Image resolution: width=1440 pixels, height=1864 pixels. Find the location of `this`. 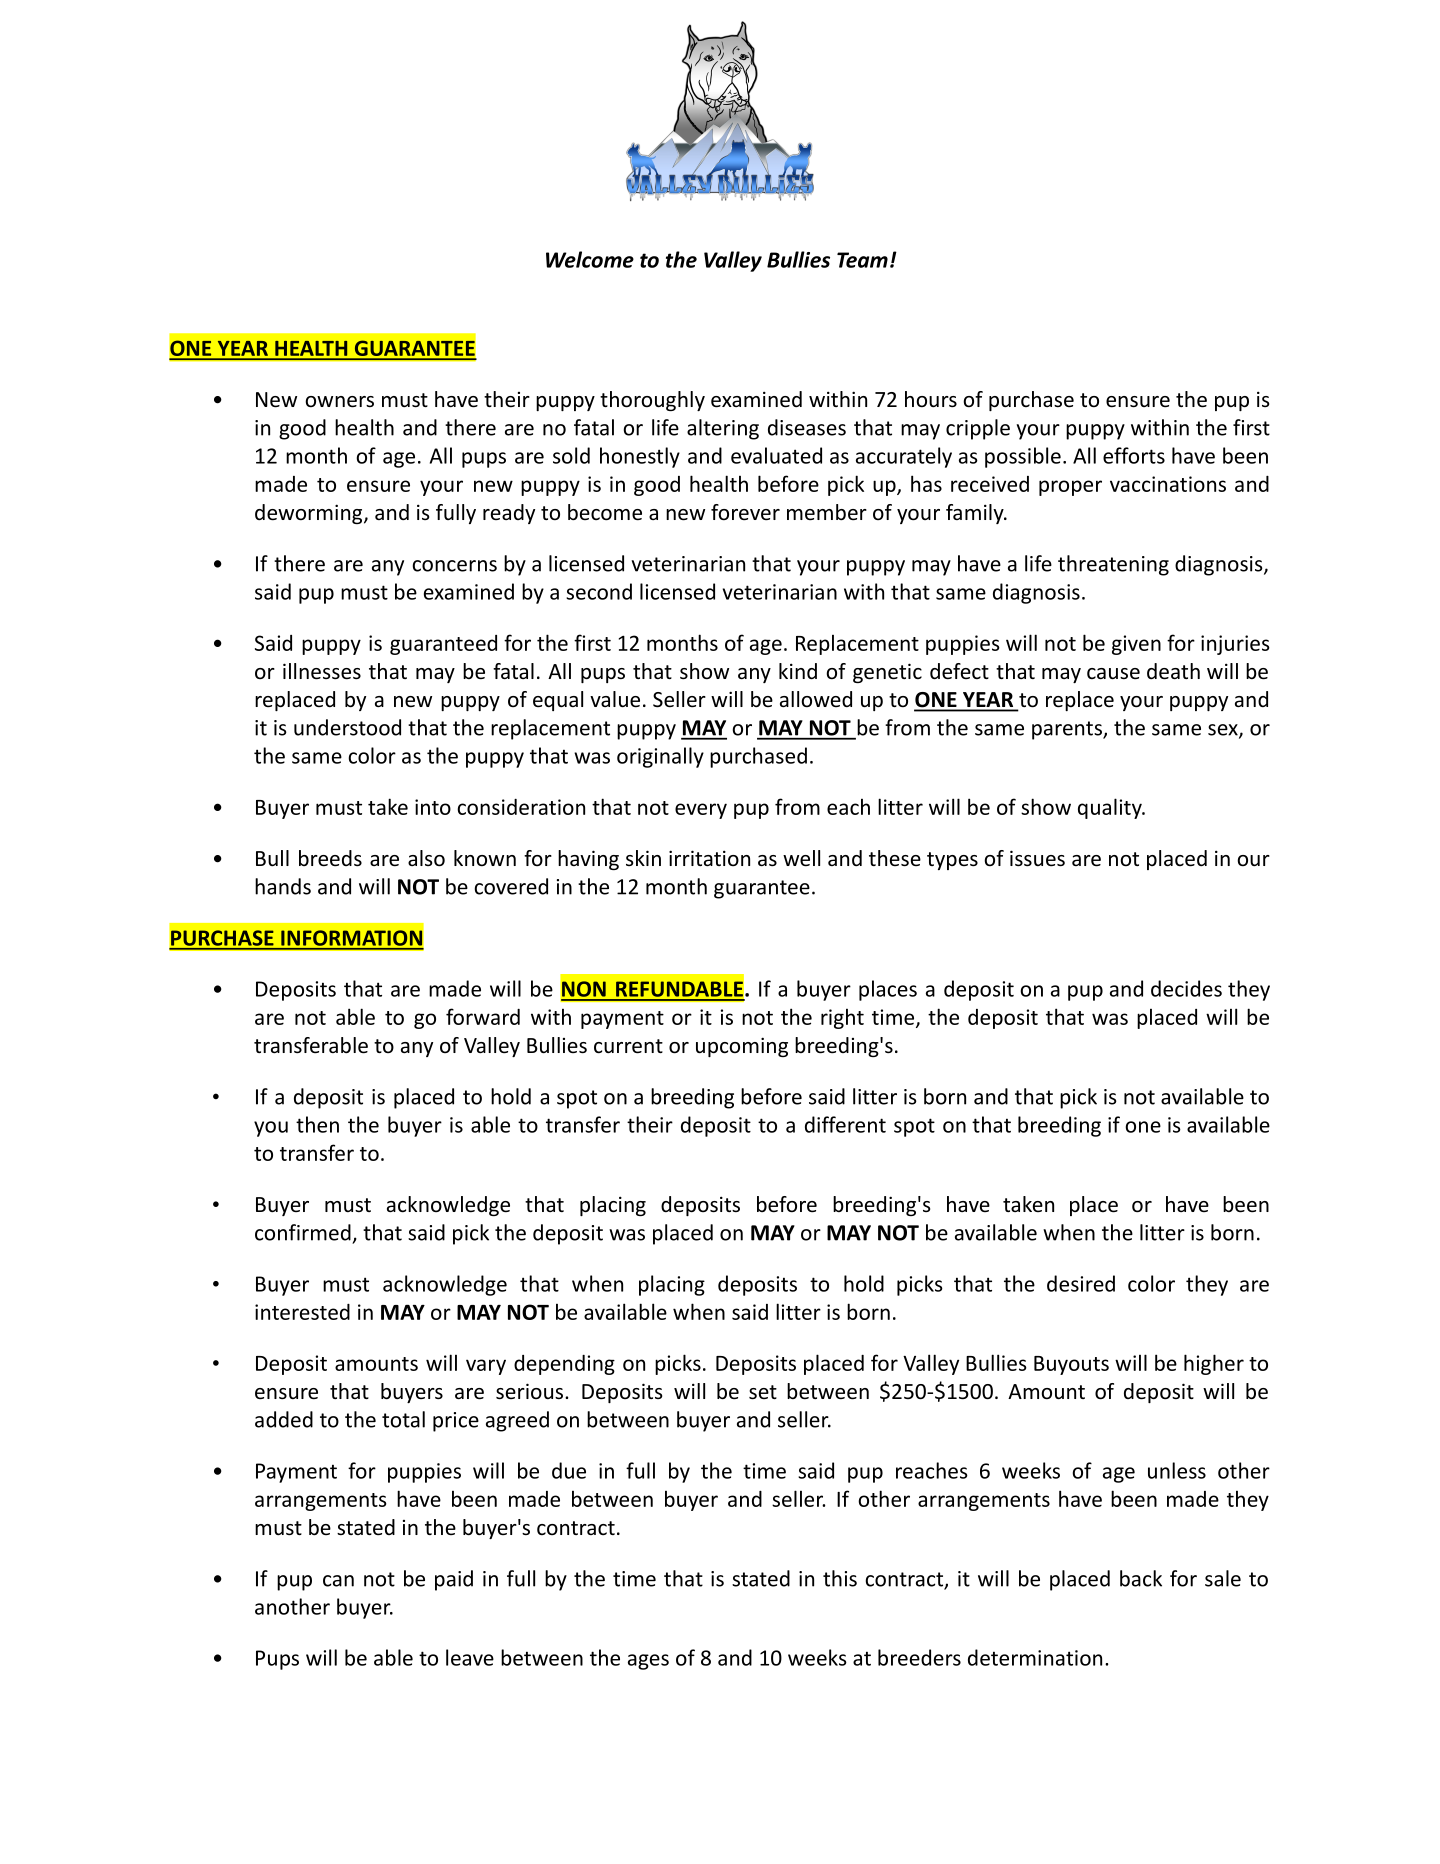

this is located at coordinates (840, 1578).
